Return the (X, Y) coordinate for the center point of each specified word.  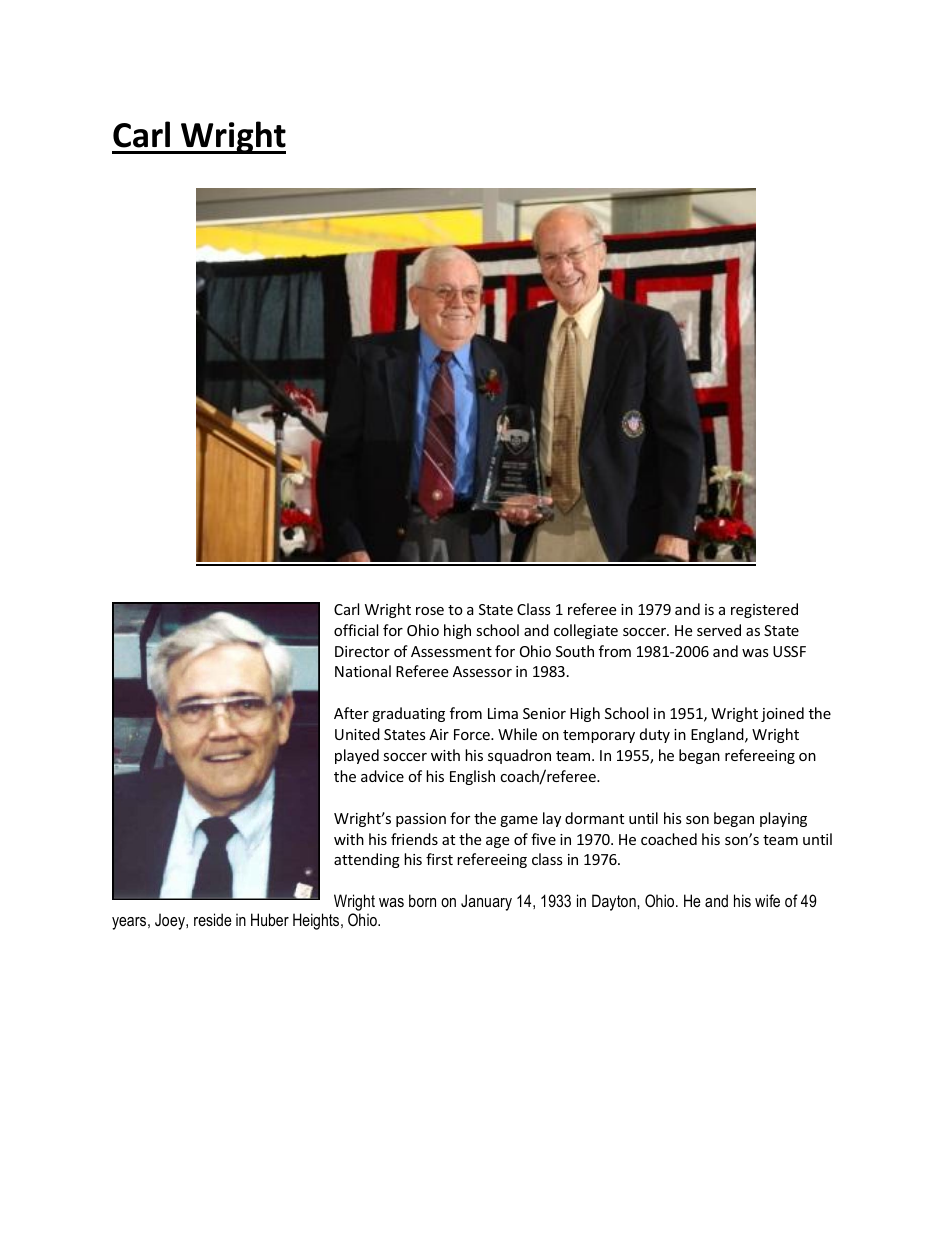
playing (783, 819)
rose (430, 611)
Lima (503, 713)
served (719, 630)
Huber (270, 919)
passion (421, 820)
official (356, 630)
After (351, 713)
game (519, 821)
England (718, 735)
